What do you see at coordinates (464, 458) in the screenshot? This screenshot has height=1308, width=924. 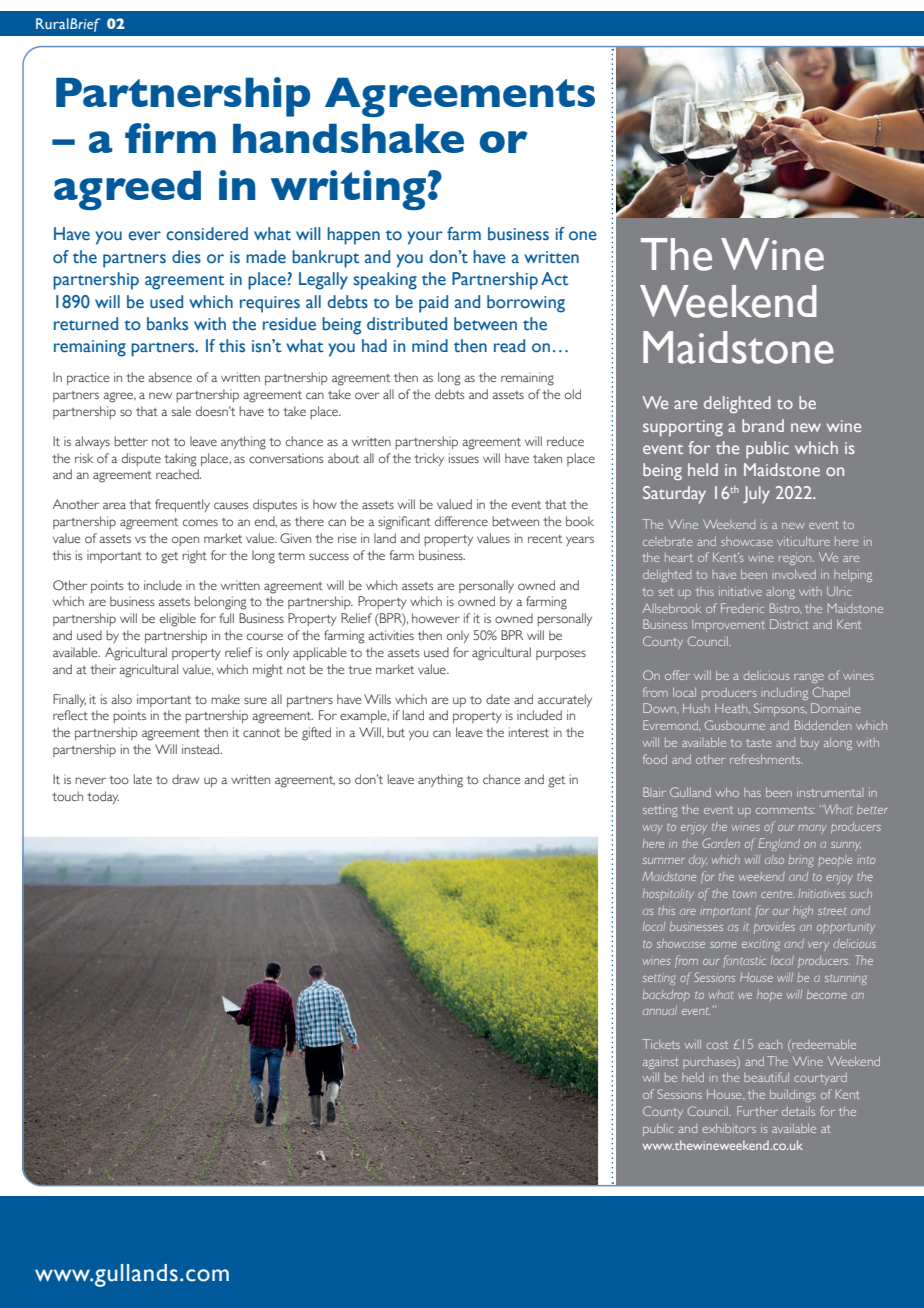 I see `issues` at bounding box center [464, 458].
